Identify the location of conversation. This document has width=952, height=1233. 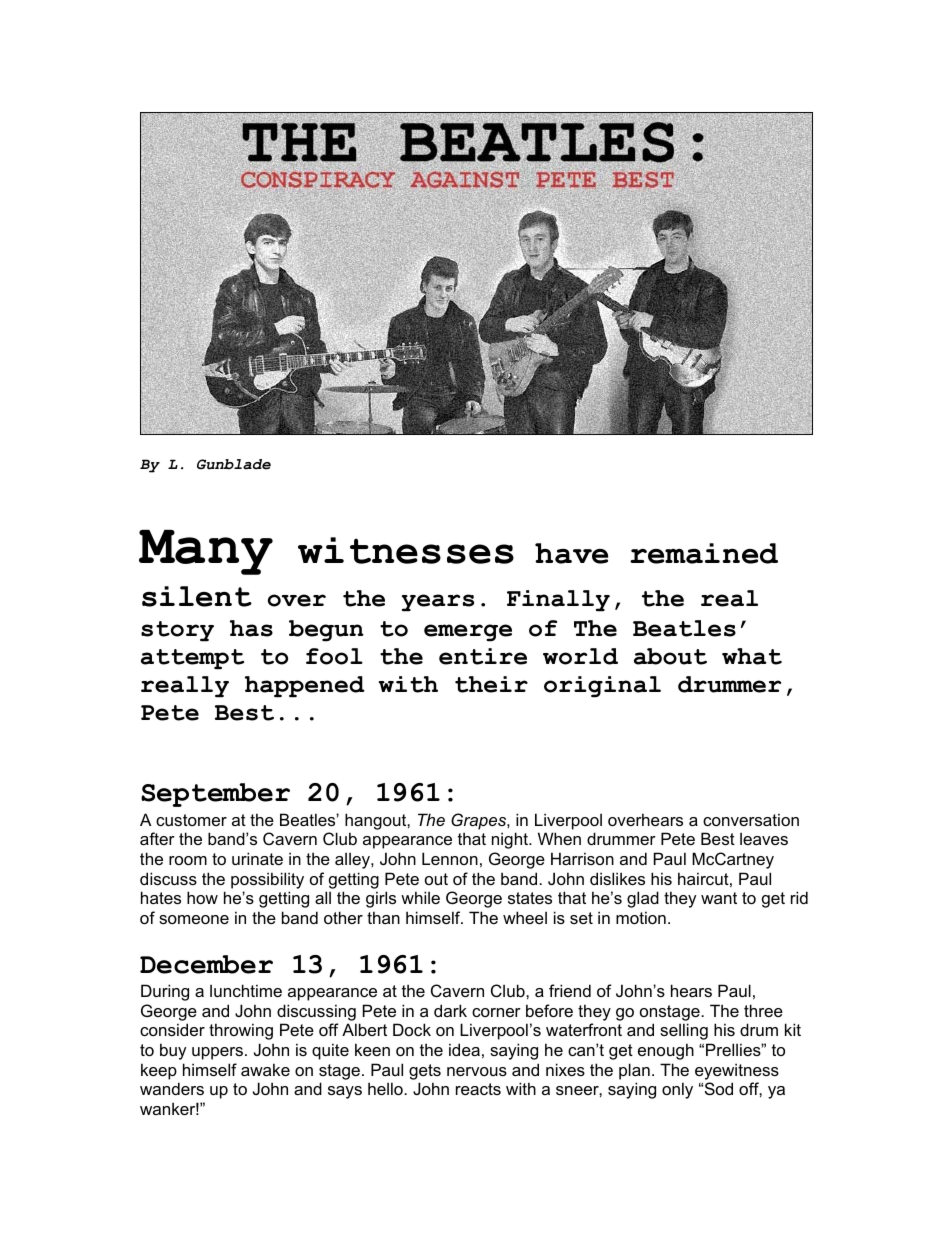
(751, 819).
